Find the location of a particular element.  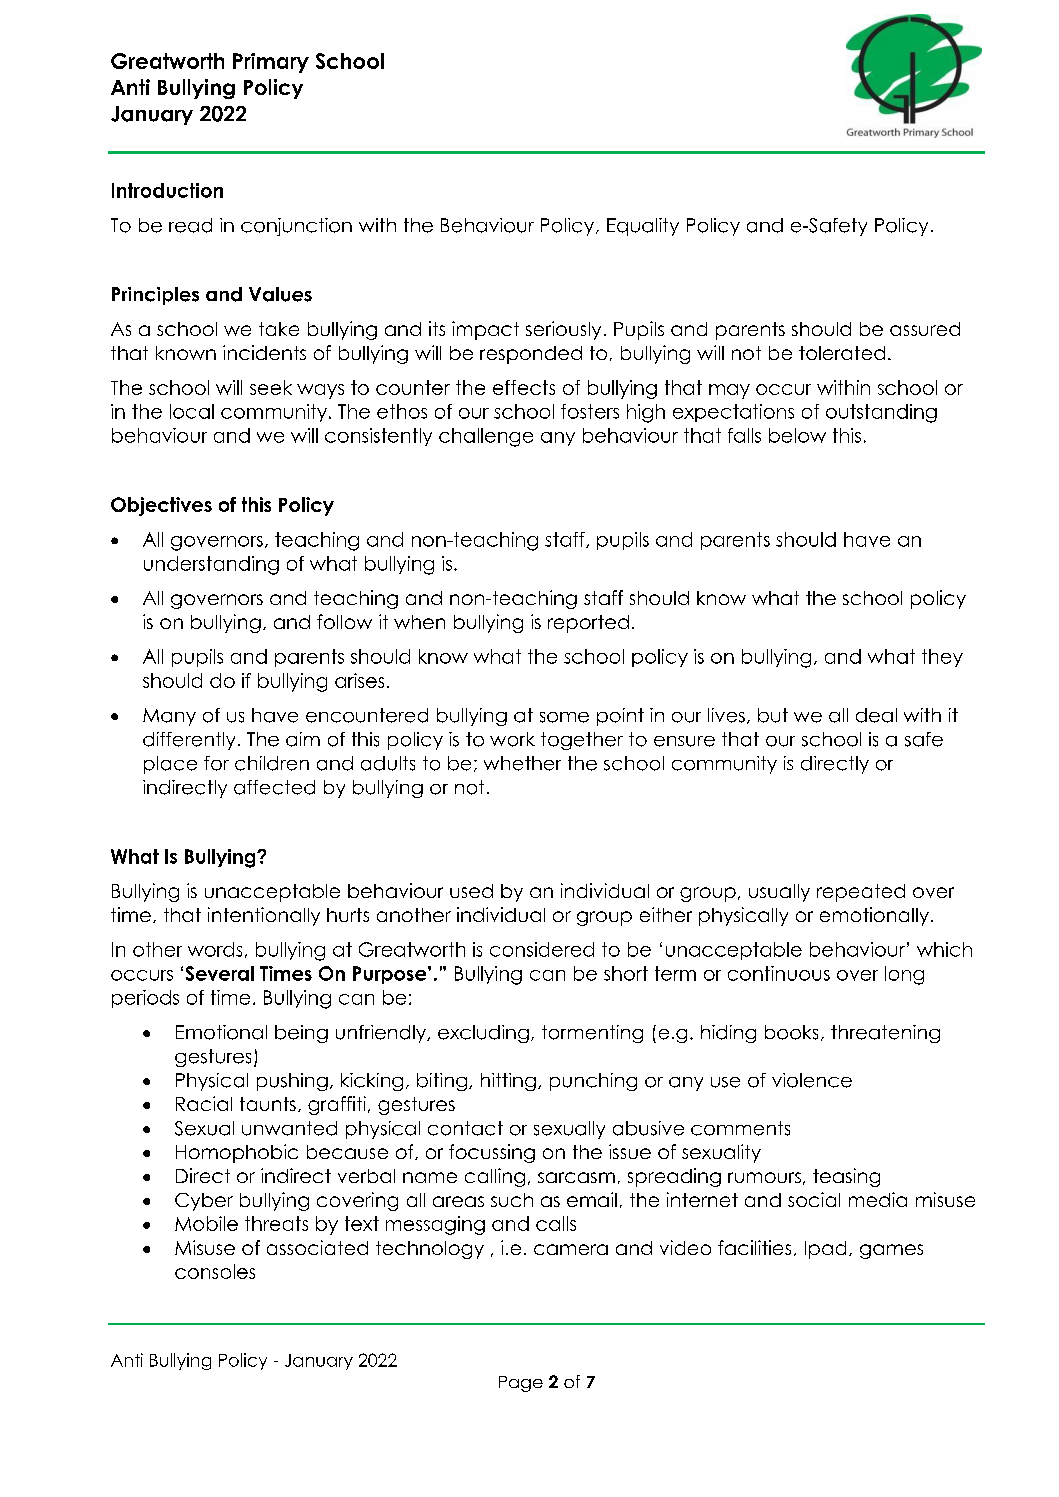

below is located at coordinates (797, 435).
